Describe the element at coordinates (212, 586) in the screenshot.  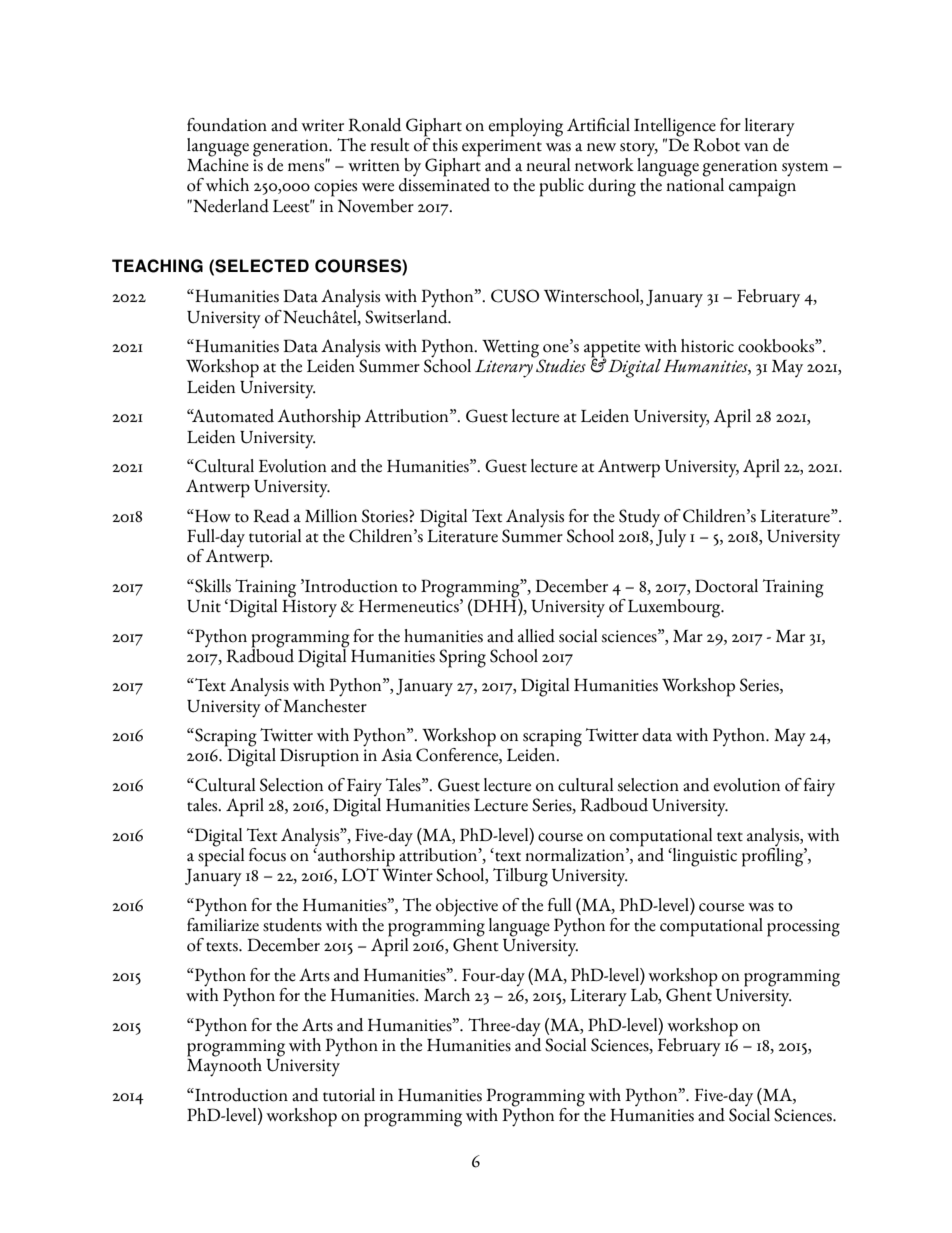
I see `Skills` at that location.
